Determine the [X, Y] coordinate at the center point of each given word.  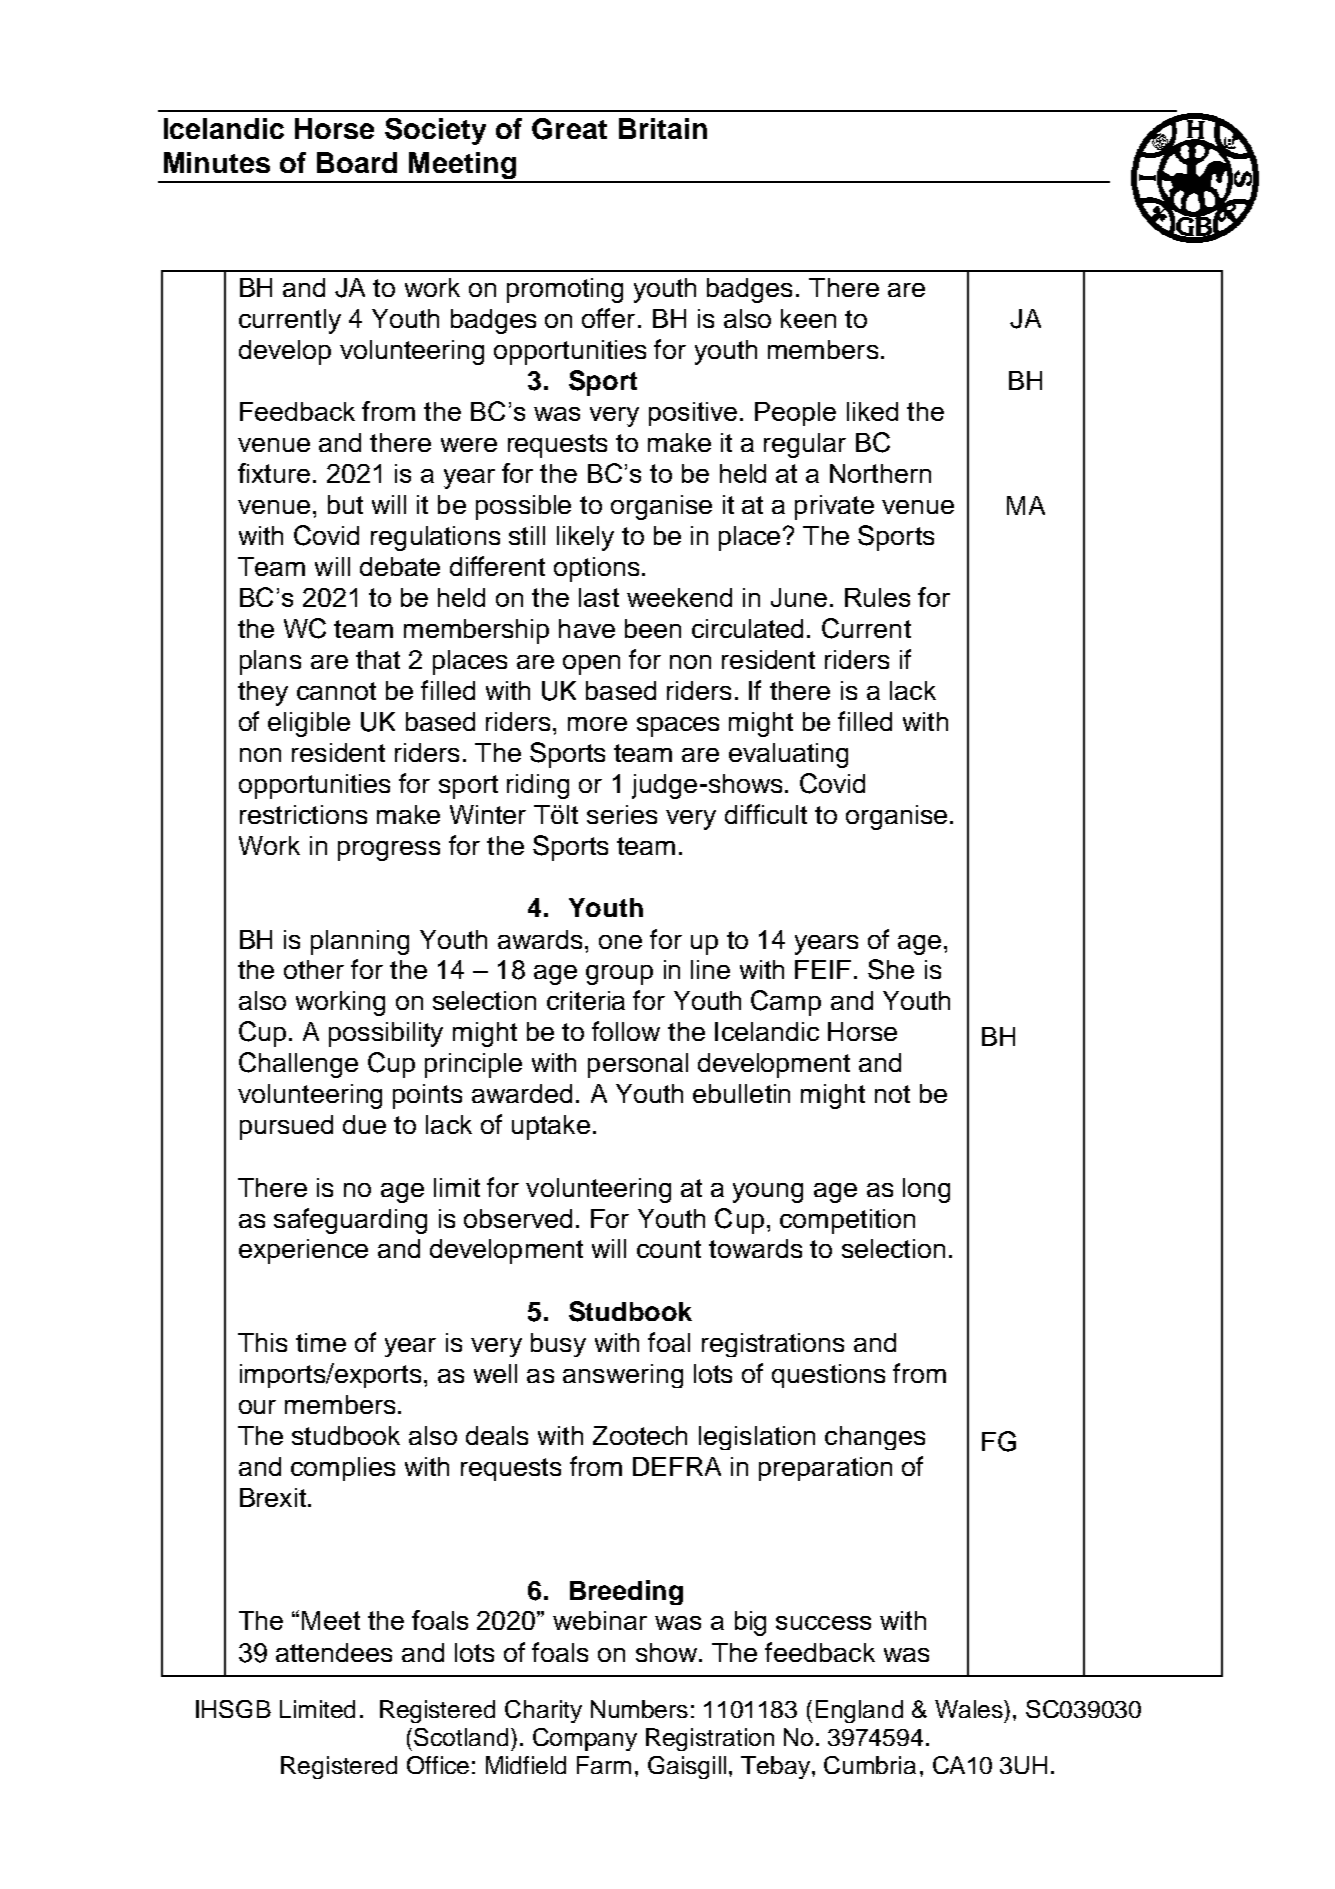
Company [585, 1739]
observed [518, 1218]
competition [847, 1221]
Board [357, 162]
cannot [336, 691]
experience [303, 1251]
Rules [877, 597]
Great [569, 129]
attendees [334, 1652]
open [591, 665]
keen [808, 318]
